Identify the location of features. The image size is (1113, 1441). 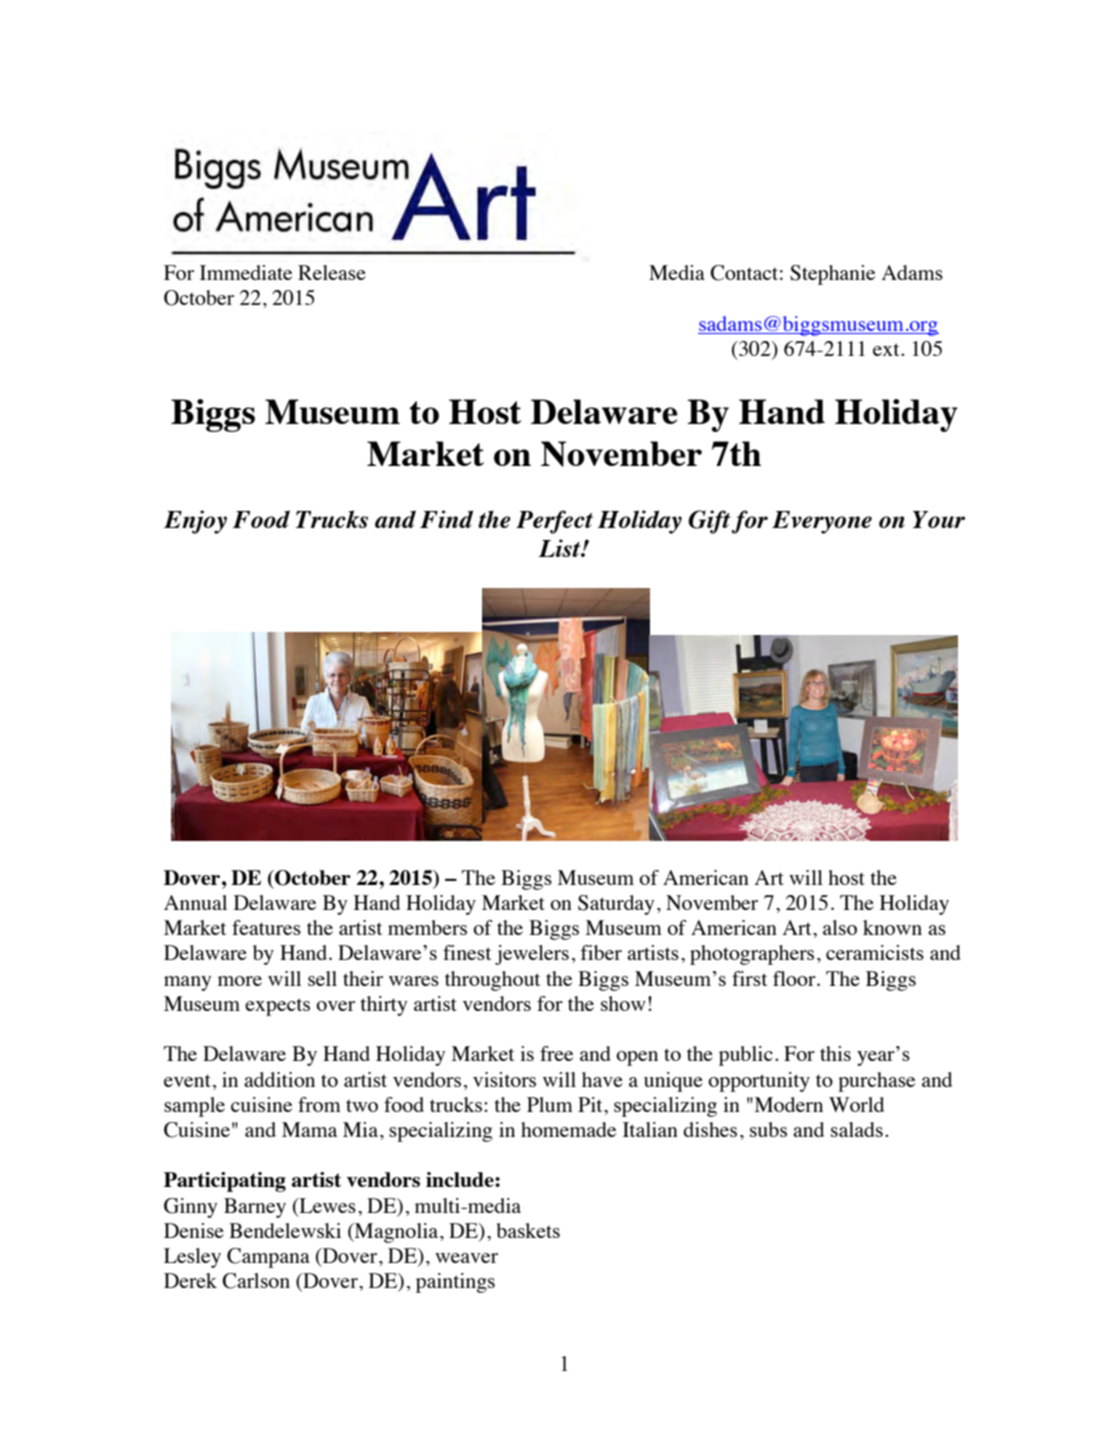
(266, 927).
